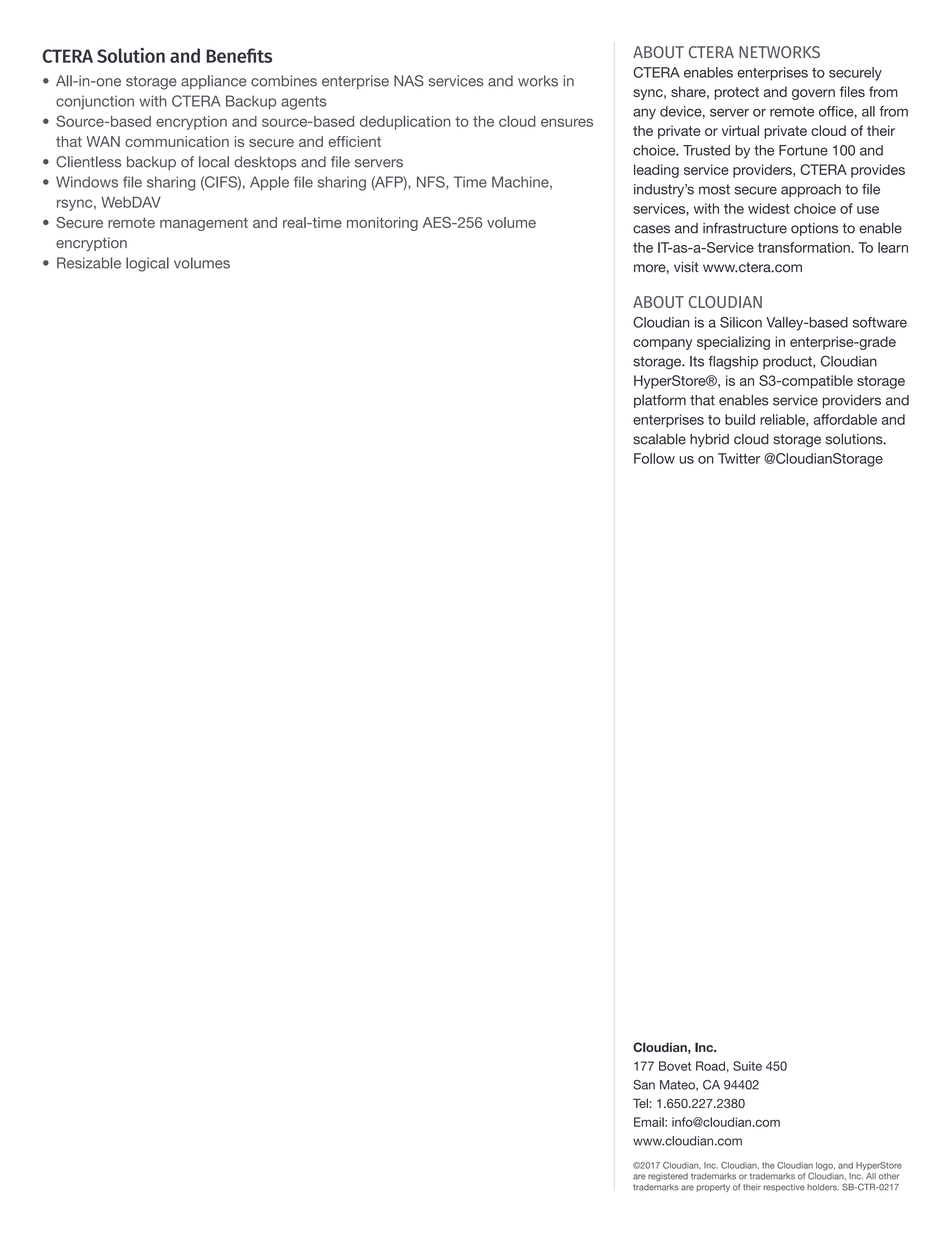 Image resolution: width=952 pixels, height=1233 pixels. I want to click on company, so click(662, 344).
